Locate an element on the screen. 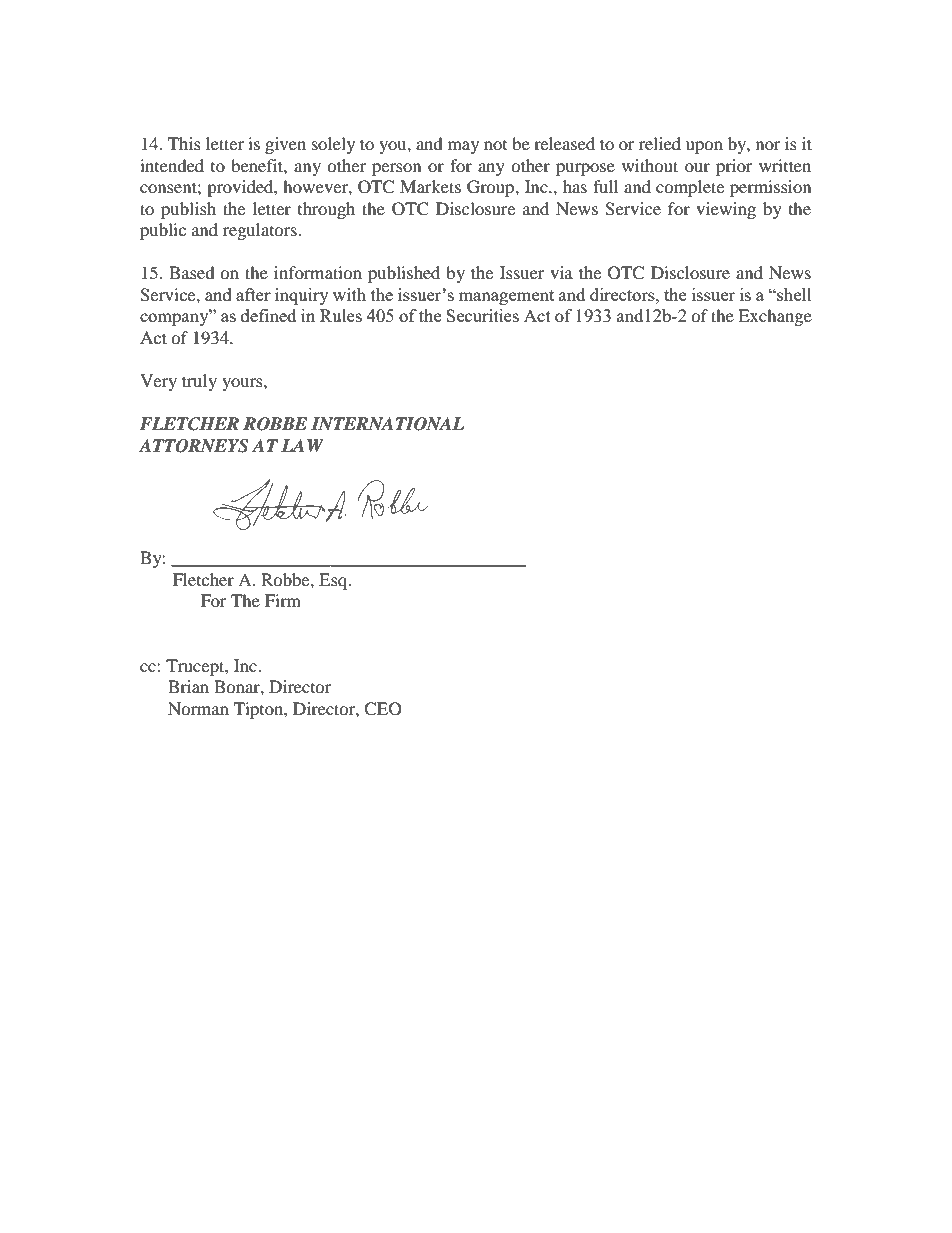  Brian is located at coordinates (188, 686).
